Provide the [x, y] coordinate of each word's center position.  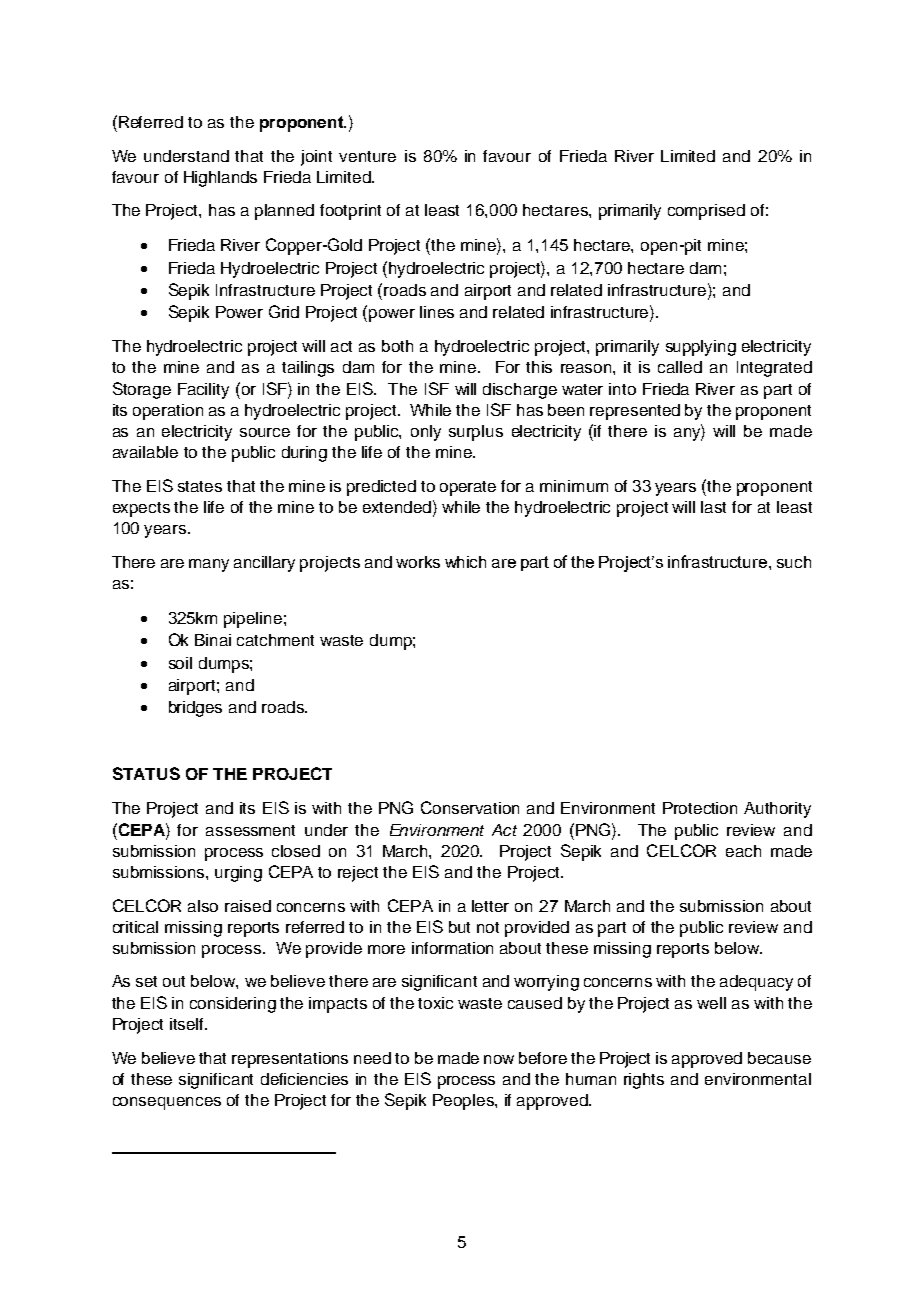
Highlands [220, 179]
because [779, 1058]
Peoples [464, 1102]
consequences [167, 1103]
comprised [706, 212]
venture [367, 156]
